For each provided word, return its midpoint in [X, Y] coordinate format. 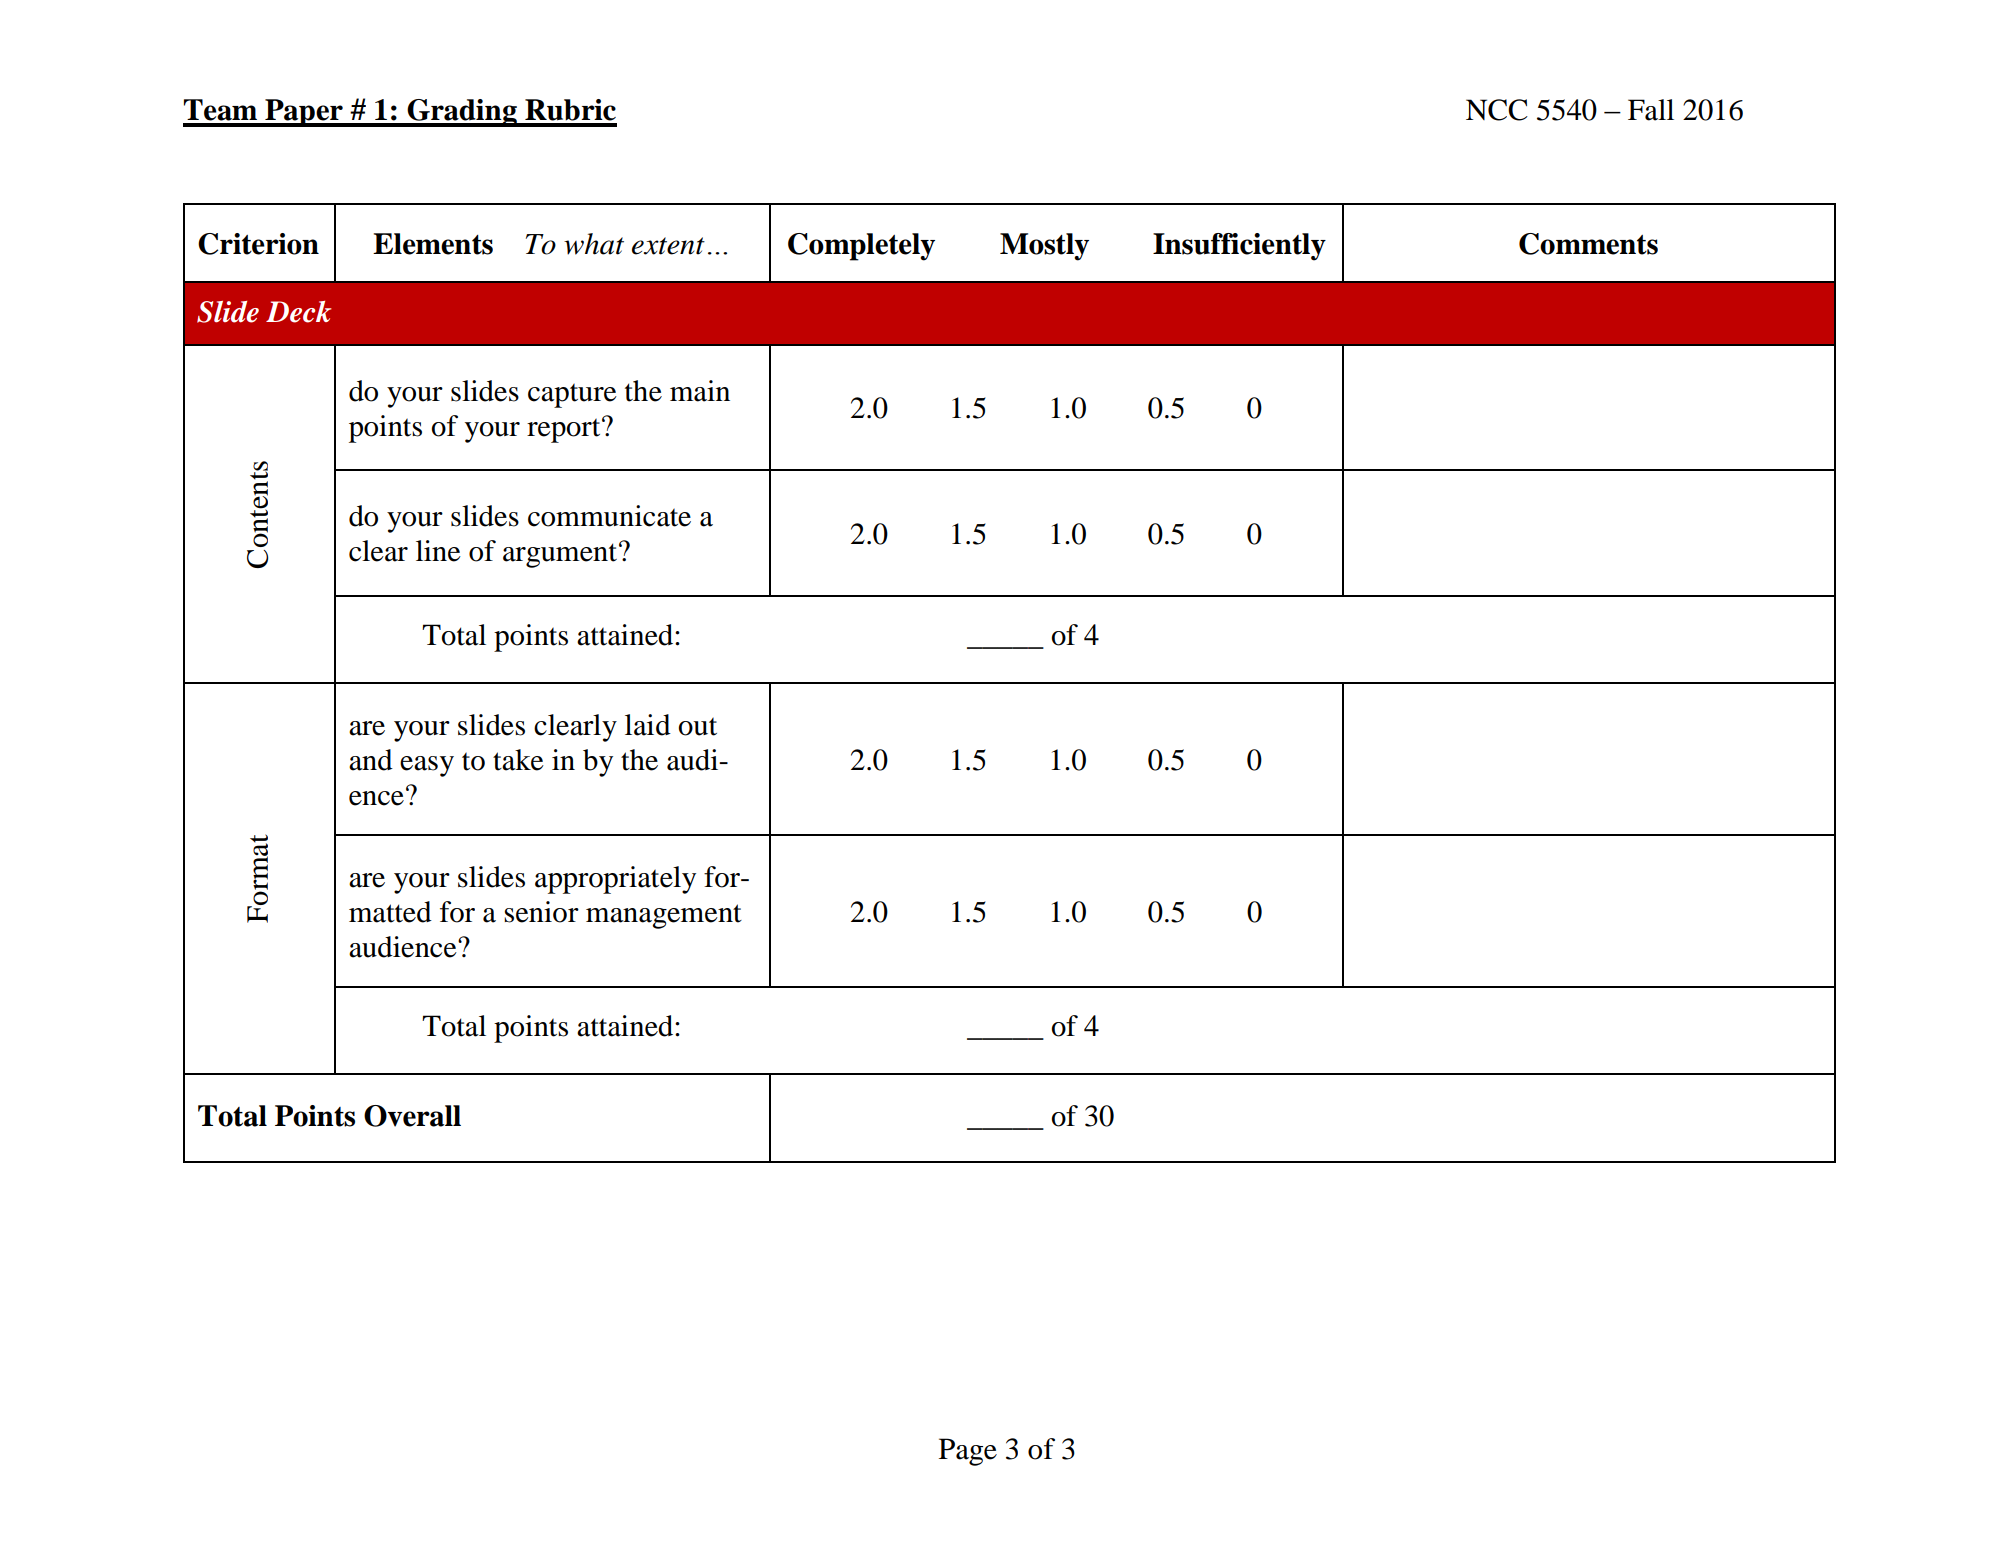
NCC [1497, 110]
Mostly [1044, 247]
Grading [462, 113]
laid [648, 725]
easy [427, 766]
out [698, 726]
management [664, 916]
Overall [412, 1116]
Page [968, 1452]
